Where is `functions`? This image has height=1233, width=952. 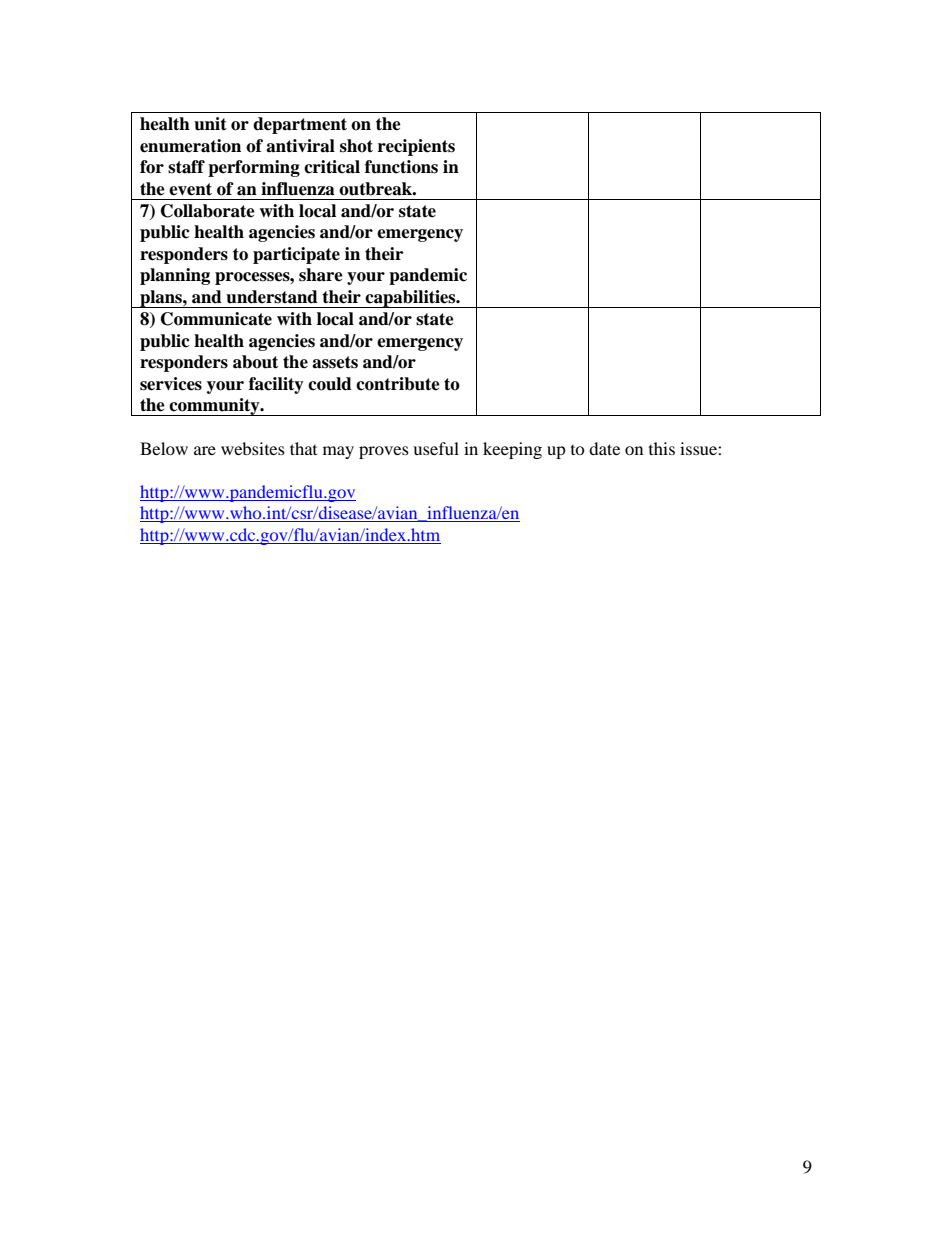 functions is located at coordinates (401, 167).
